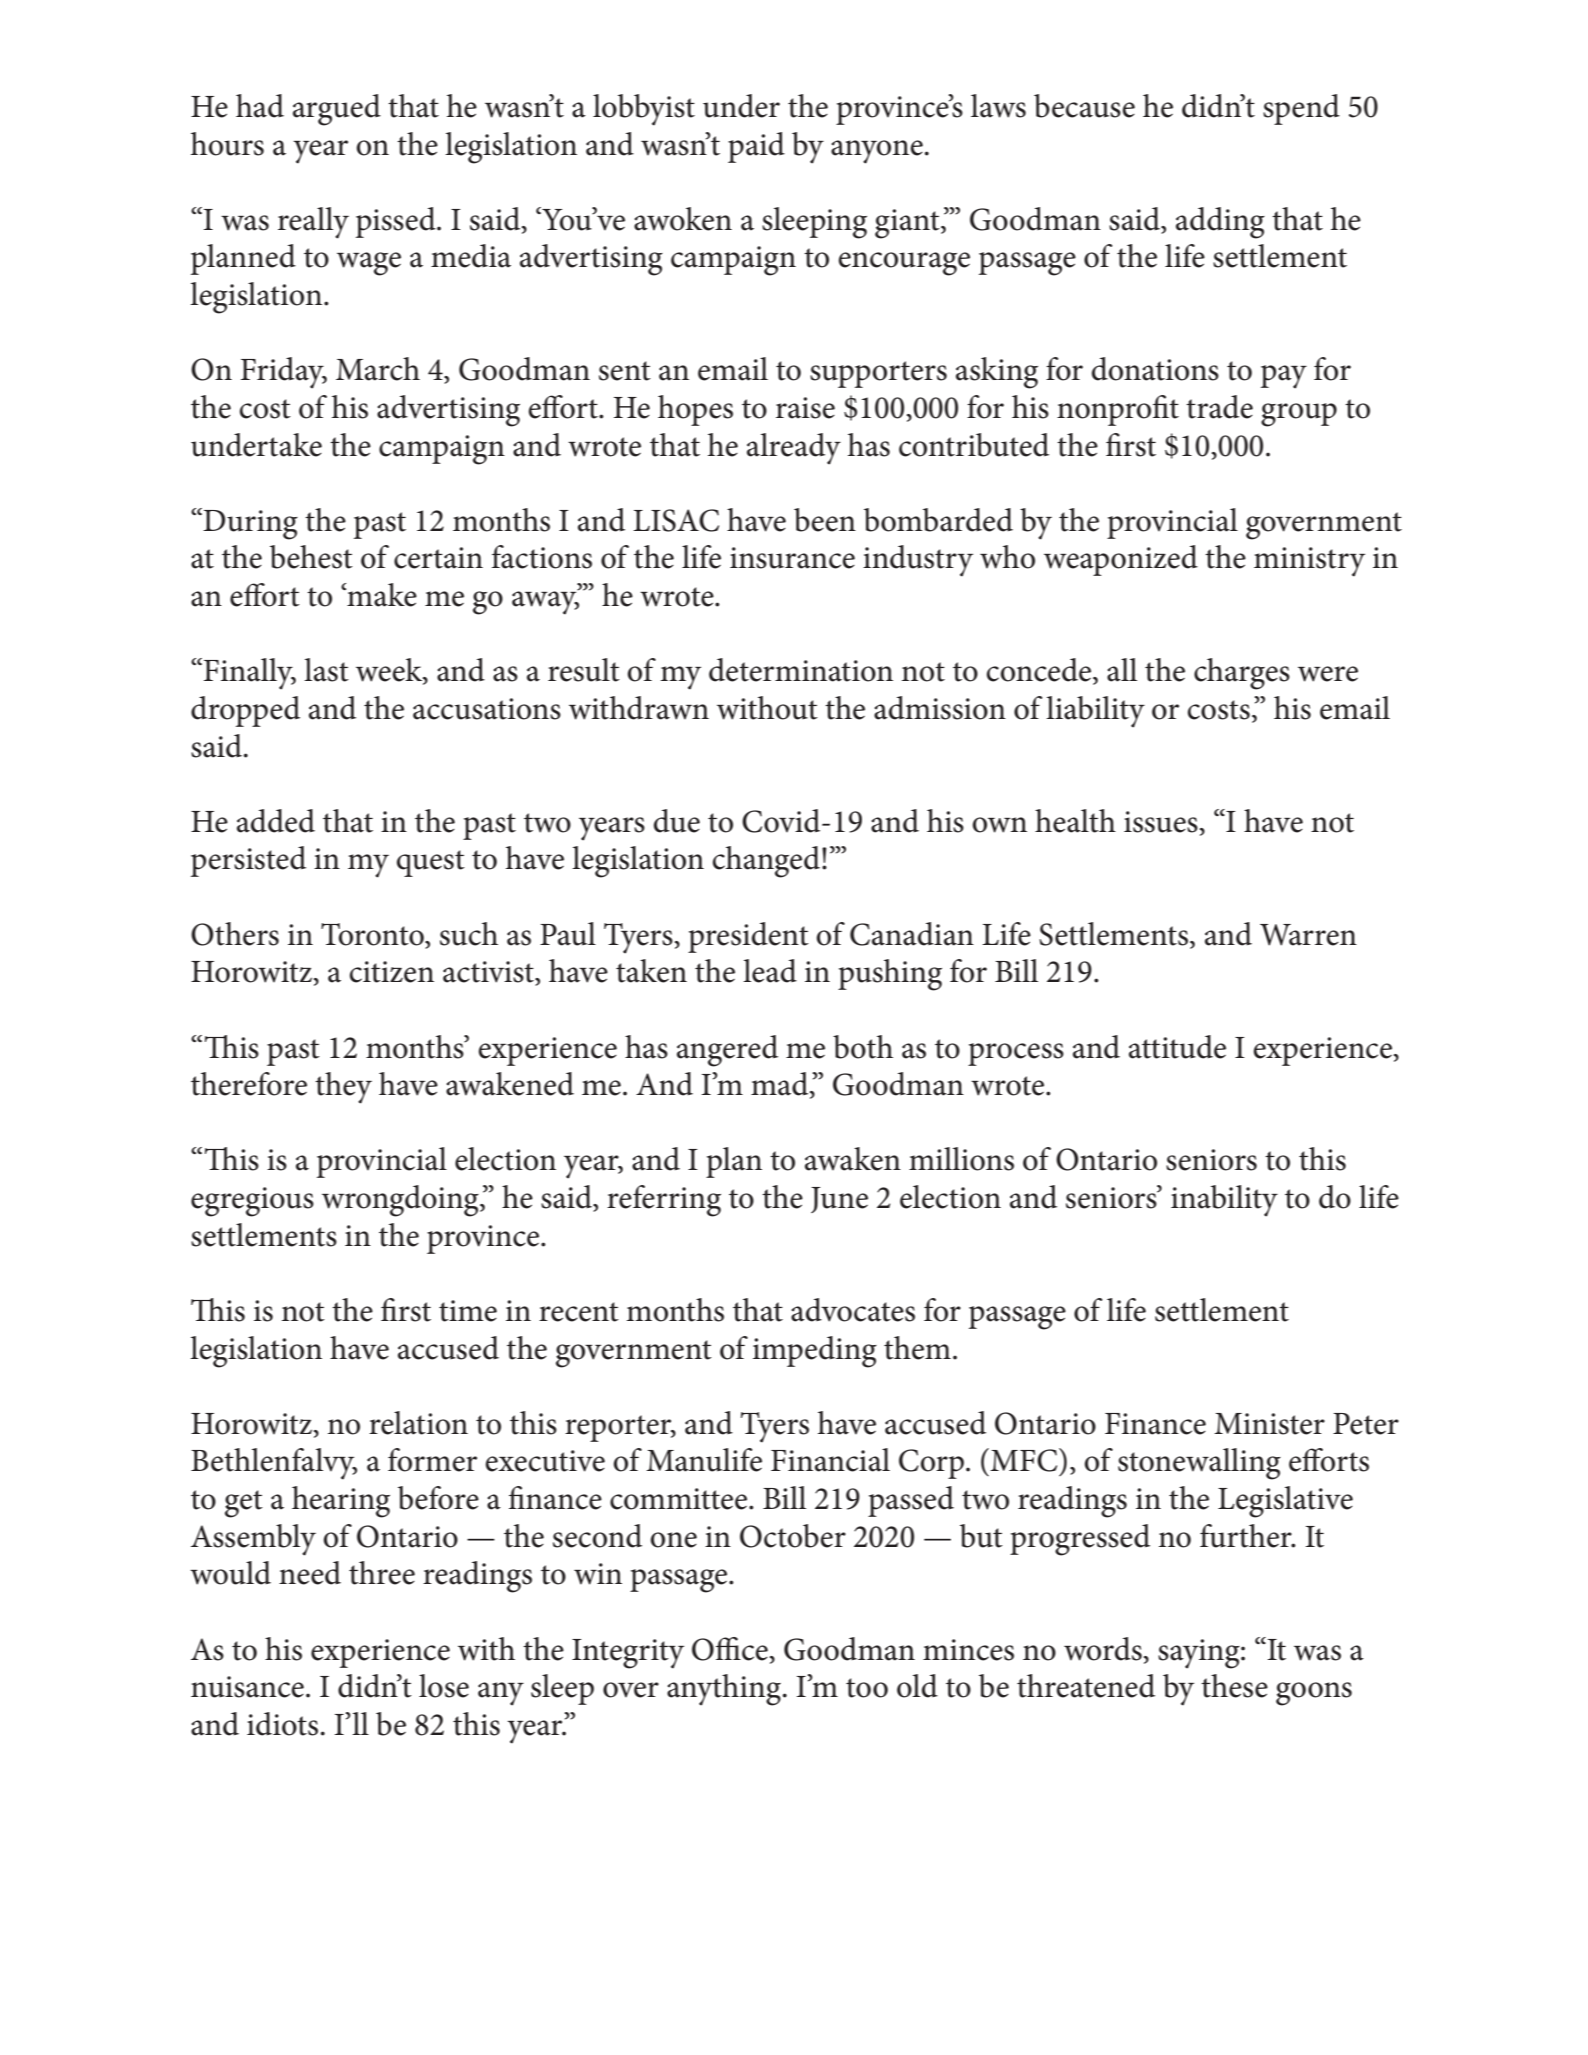 The width and height of the image is (1588, 2055). Describe the element at coordinates (373, 935) in the image. I see `Toronto` at that location.
